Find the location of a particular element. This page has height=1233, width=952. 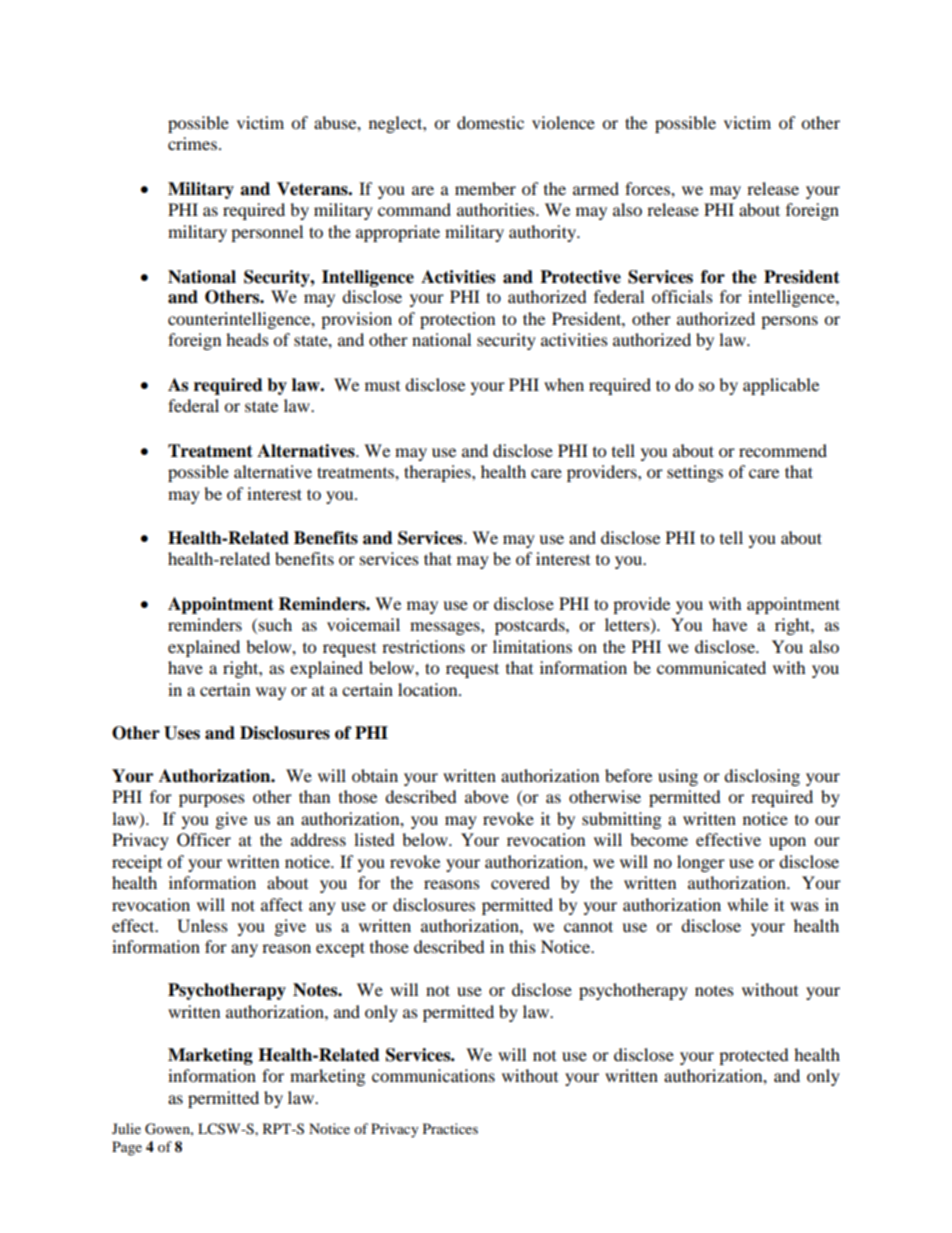

disclosing is located at coordinates (762, 777).
